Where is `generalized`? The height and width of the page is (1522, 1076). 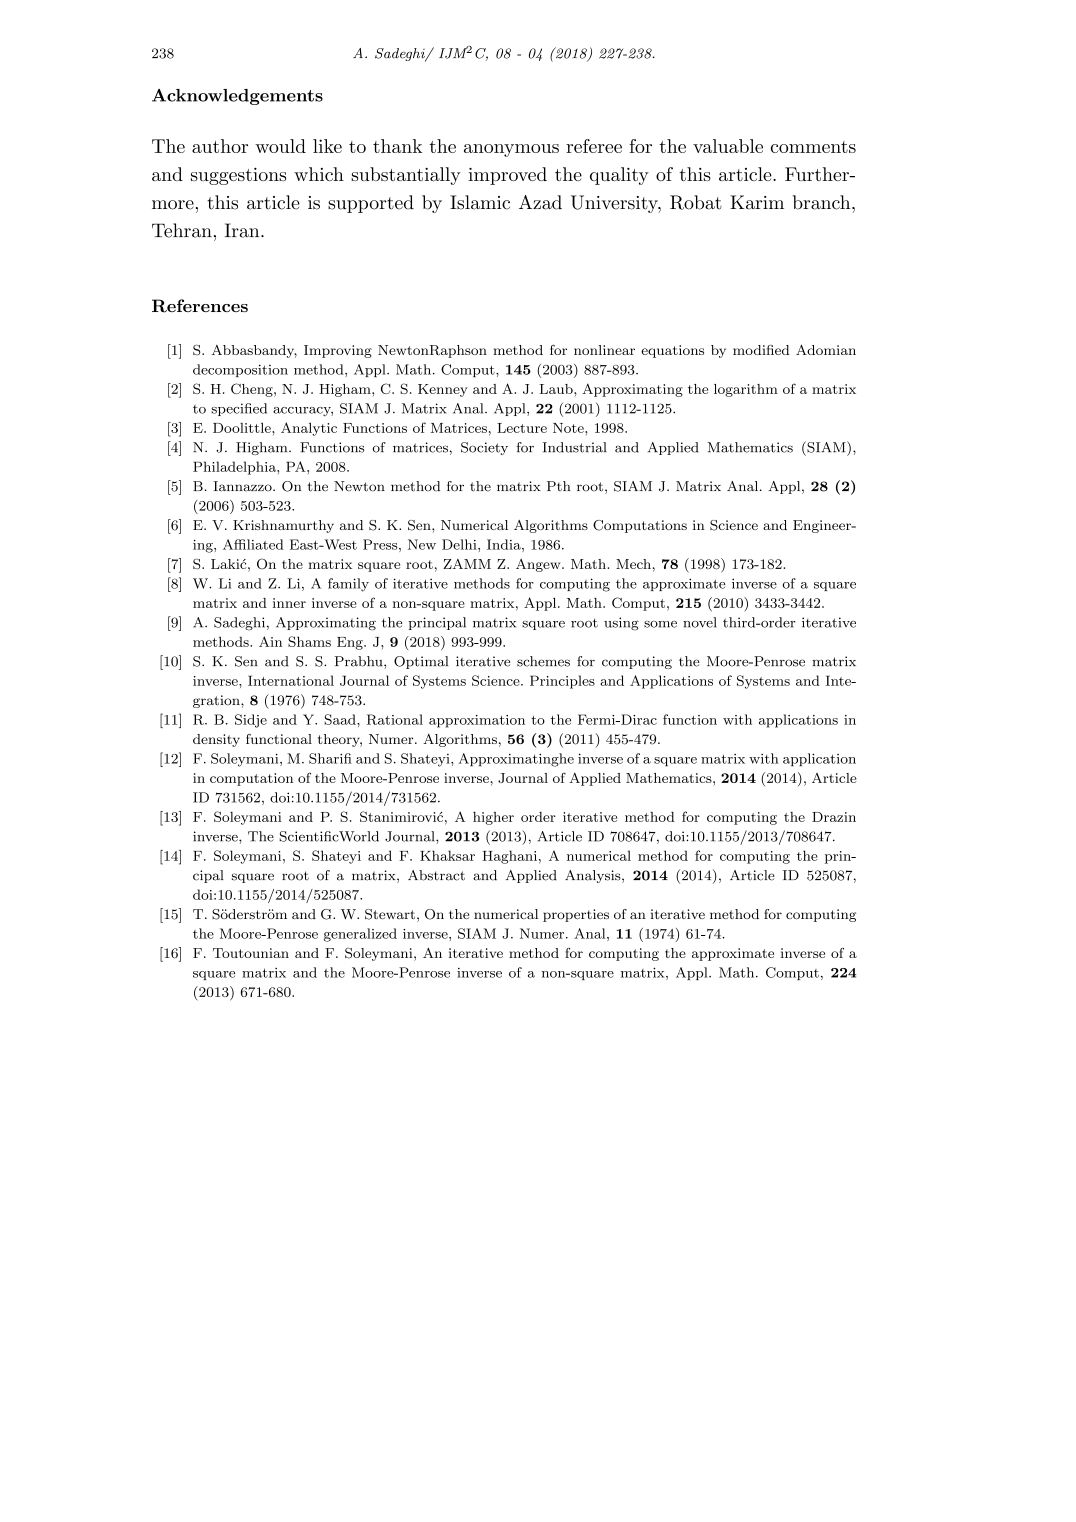
generalized is located at coordinates (360, 935).
